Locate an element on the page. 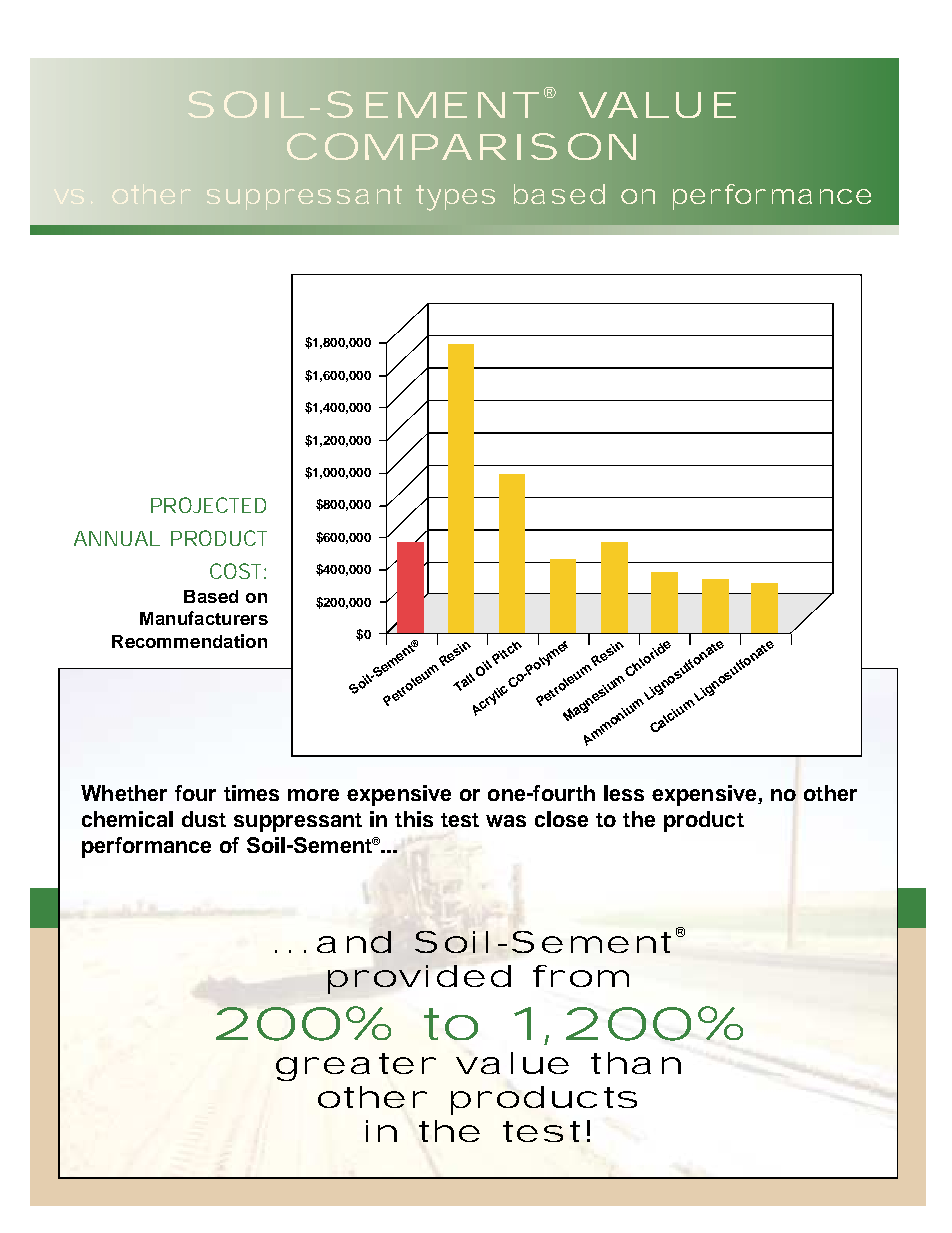 This page has width=952, height=1233. was is located at coordinates (506, 821).
